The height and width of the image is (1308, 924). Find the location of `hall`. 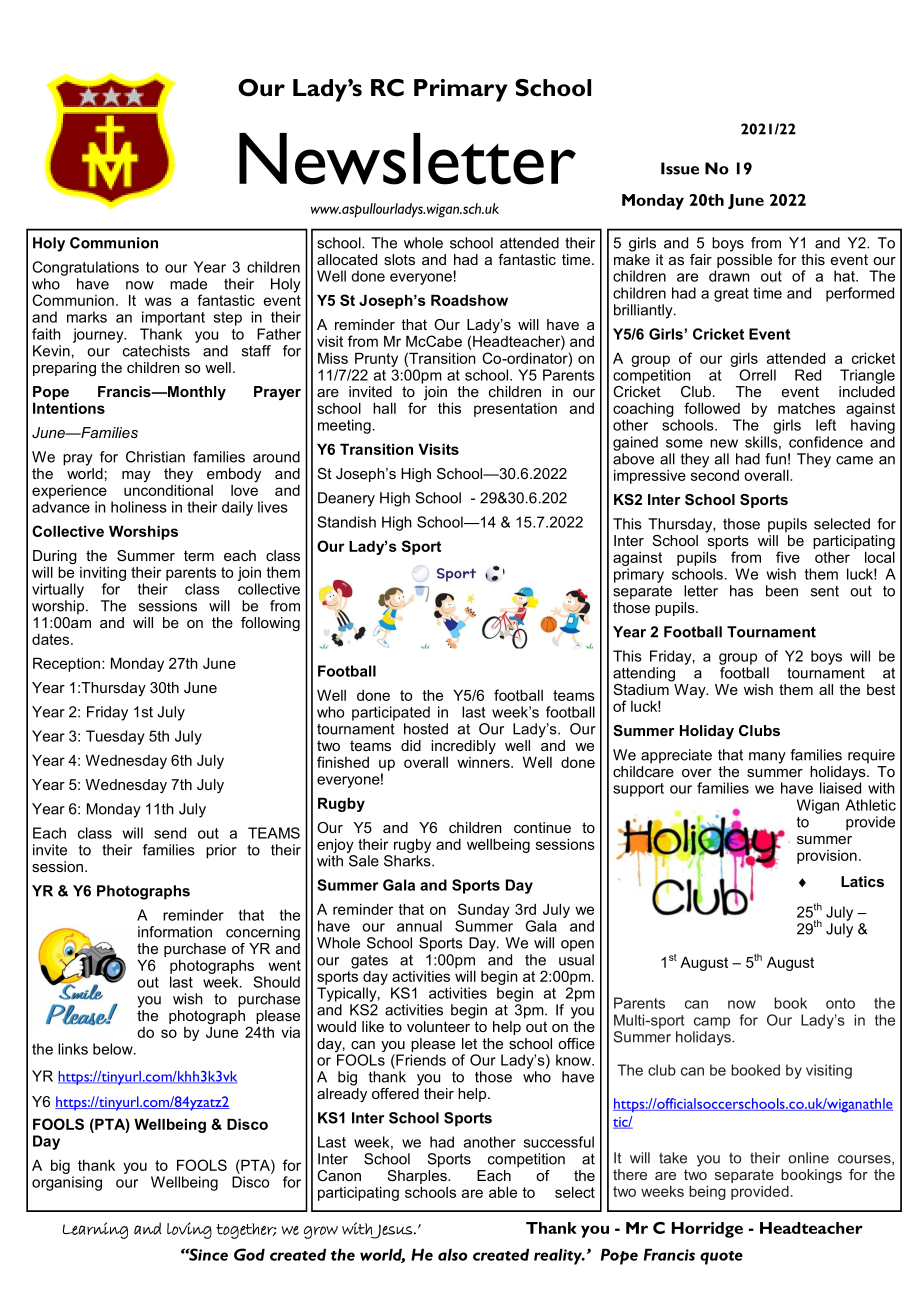

hall is located at coordinates (384, 408).
